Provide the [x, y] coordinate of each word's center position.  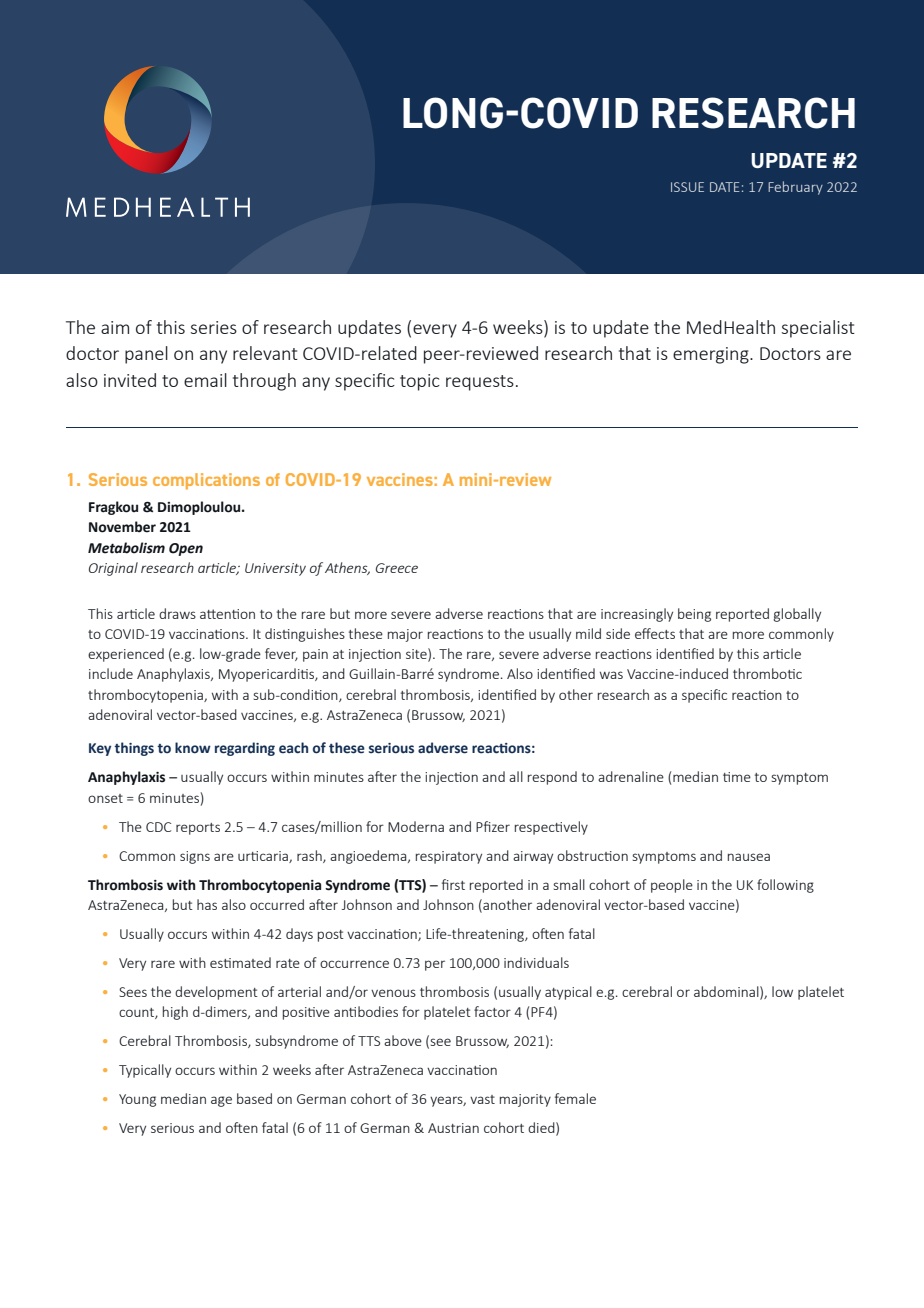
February [795, 188]
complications [206, 481]
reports [198, 829]
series [214, 327]
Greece [397, 568]
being [694, 615]
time [737, 777]
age [221, 1101]
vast [482, 1099]
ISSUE [687, 187]
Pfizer [493, 826]
